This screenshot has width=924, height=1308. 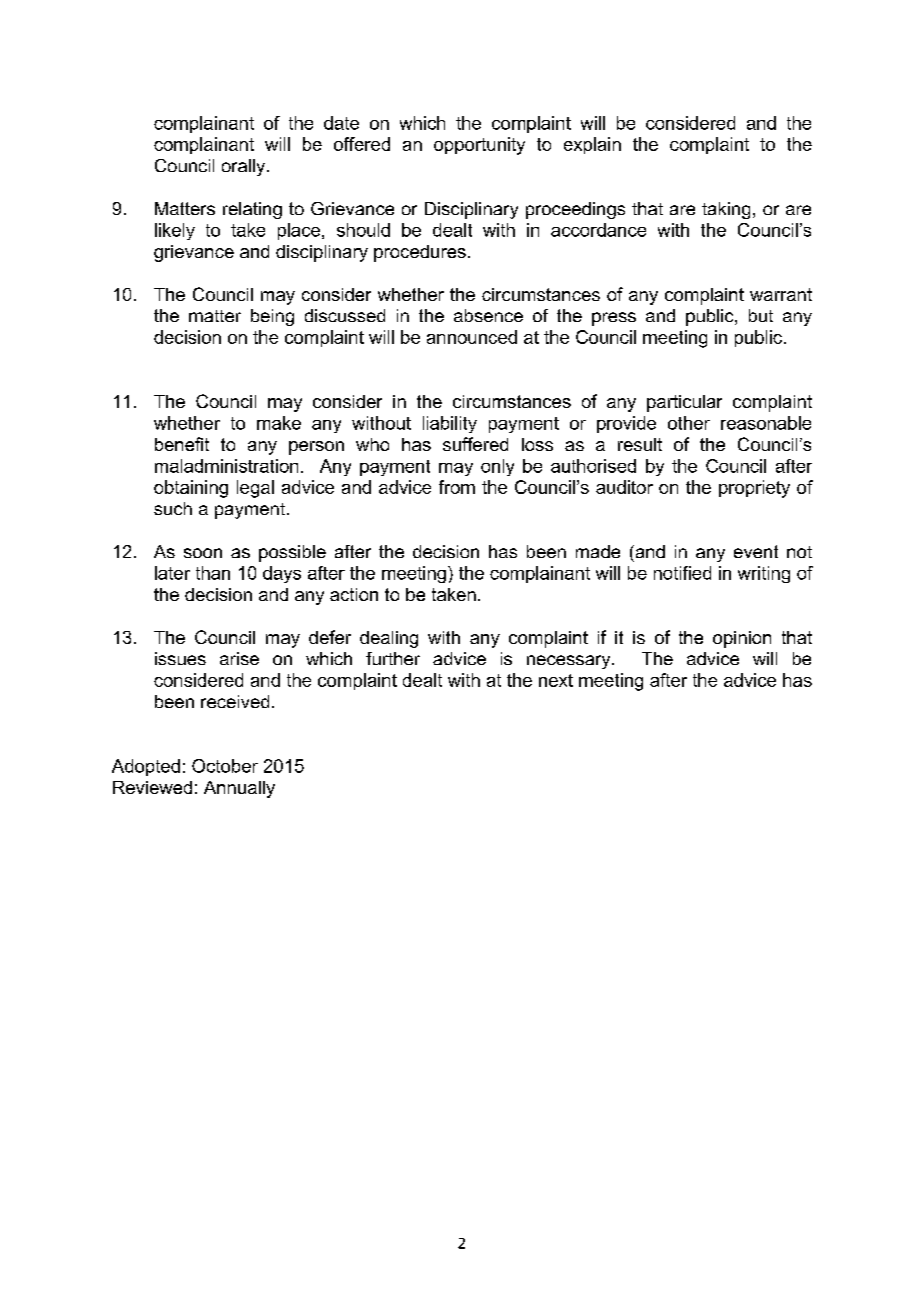 What do you see at coordinates (689, 423) in the screenshot?
I see `other` at bounding box center [689, 423].
